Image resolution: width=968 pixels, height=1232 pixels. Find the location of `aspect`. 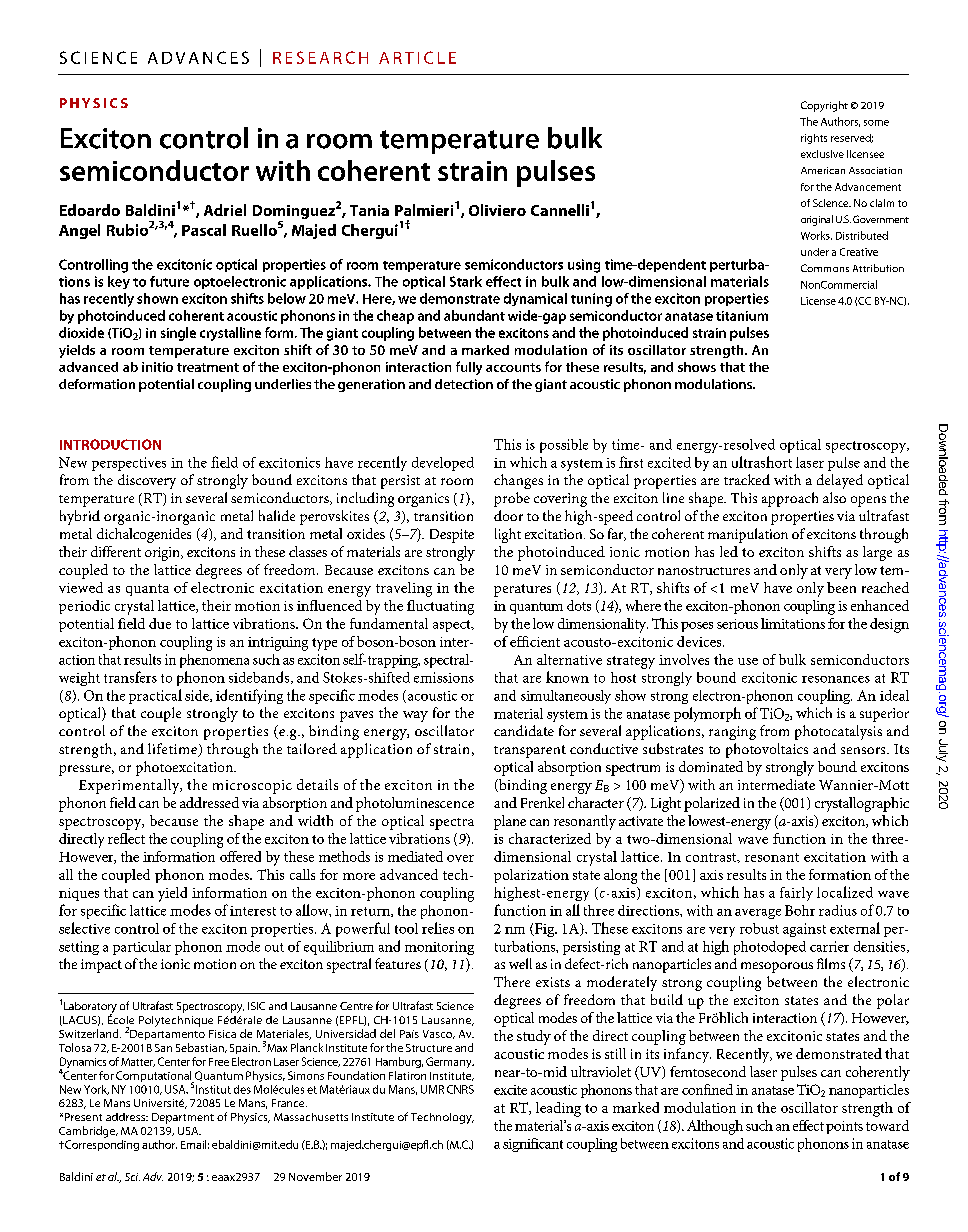

aspect is located at coordinates (453, 626).
